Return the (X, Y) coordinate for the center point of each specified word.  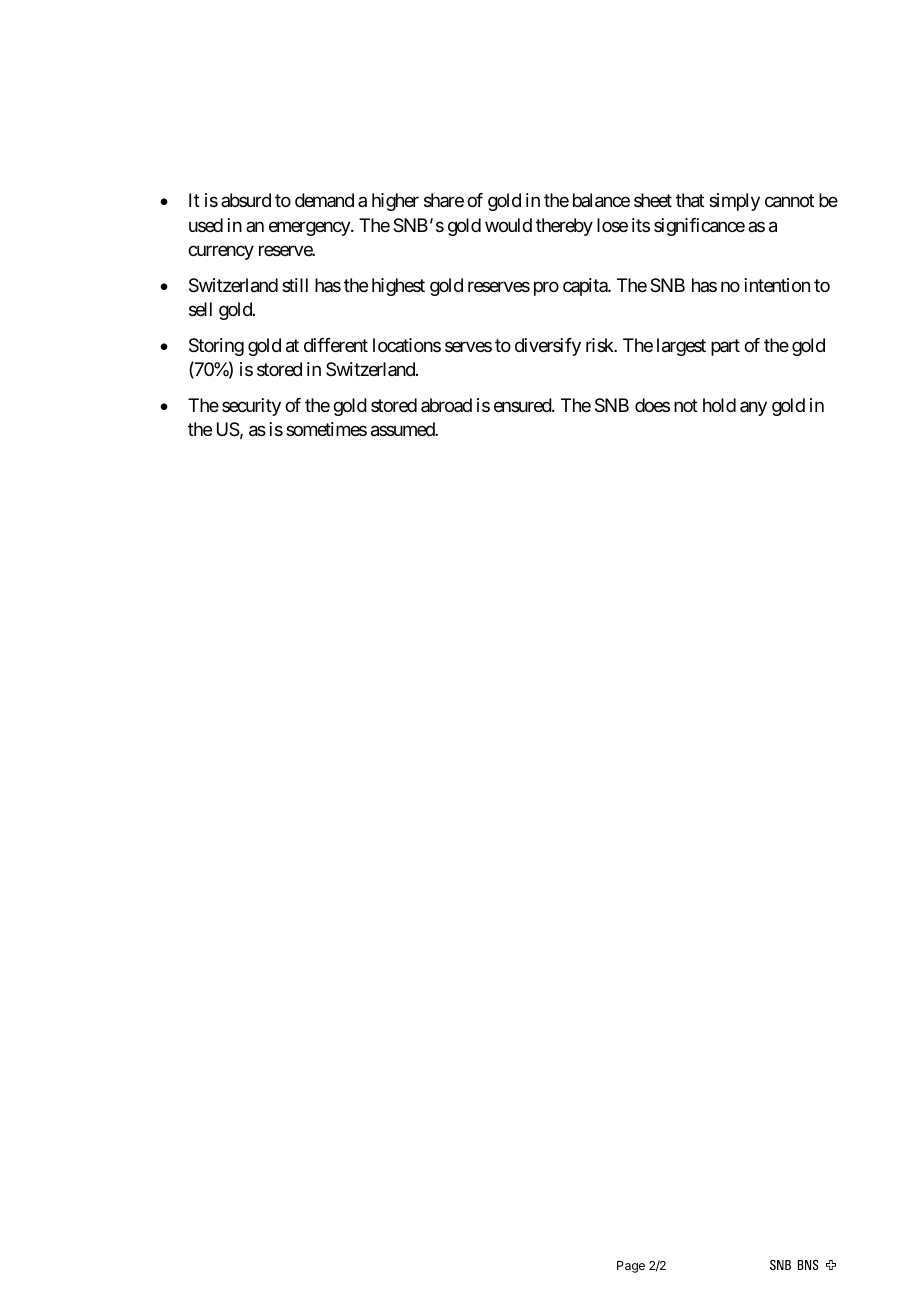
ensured (523, 405)
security (251, 407)
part (725, 347)
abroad (446, 405)
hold (719, 405)
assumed (403, 429)
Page (631, 1267)
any (753, 408)
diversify (548, 347)
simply (734, 202)
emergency (310, 228)
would (508, 225)
